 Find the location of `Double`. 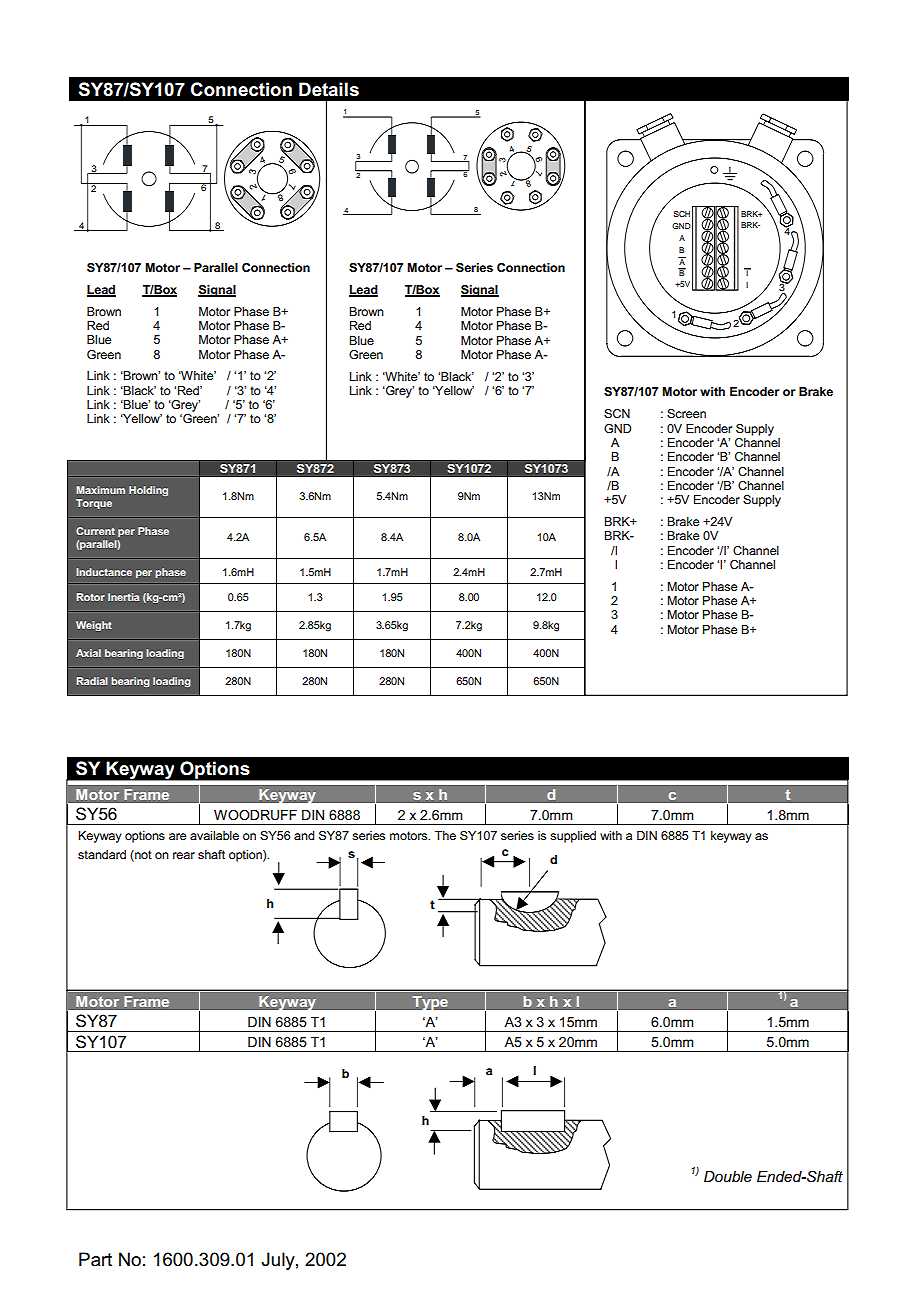

Double is located at coordinates (728, 1176).
